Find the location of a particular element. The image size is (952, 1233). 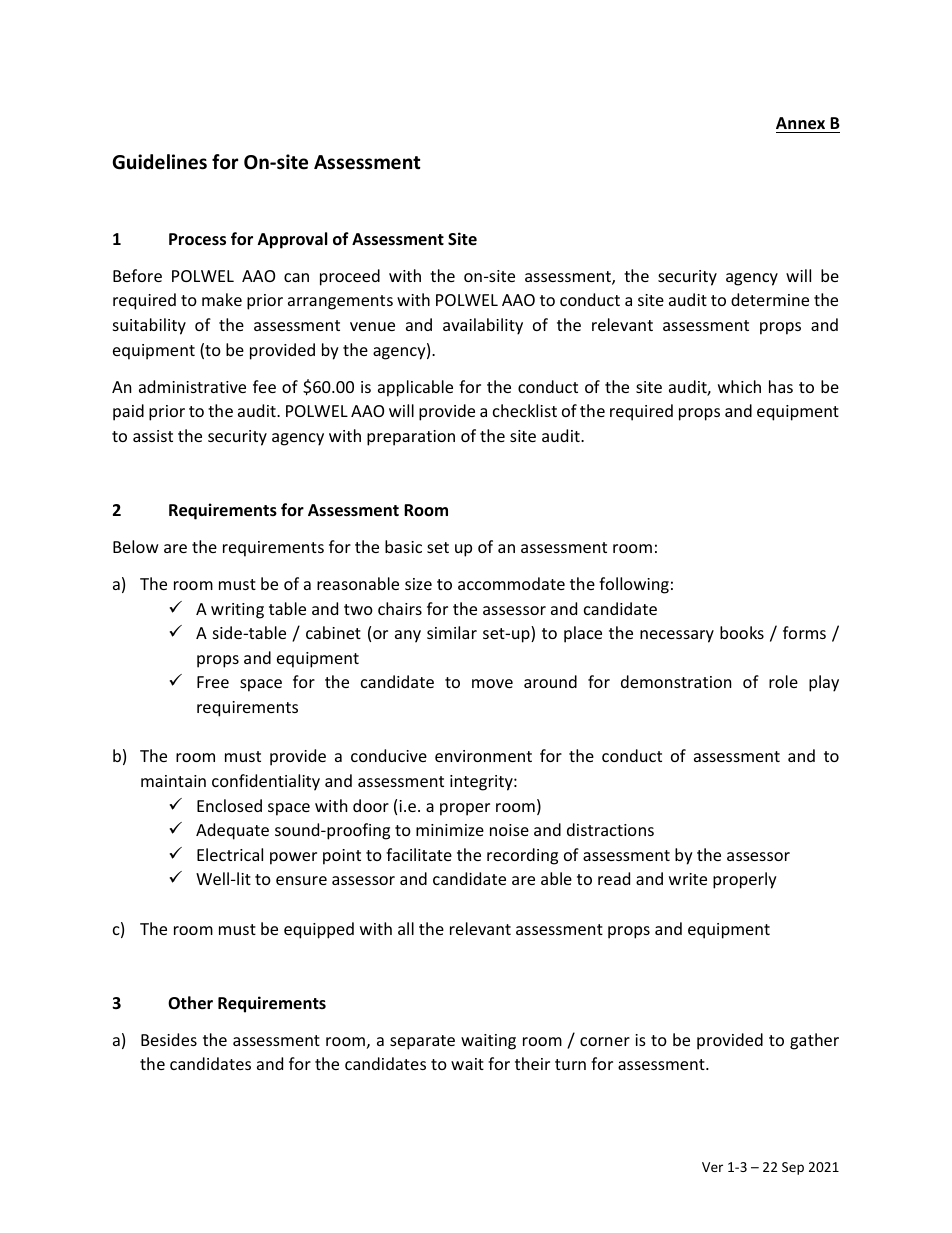

Free is located at coordinates (213, 682).
